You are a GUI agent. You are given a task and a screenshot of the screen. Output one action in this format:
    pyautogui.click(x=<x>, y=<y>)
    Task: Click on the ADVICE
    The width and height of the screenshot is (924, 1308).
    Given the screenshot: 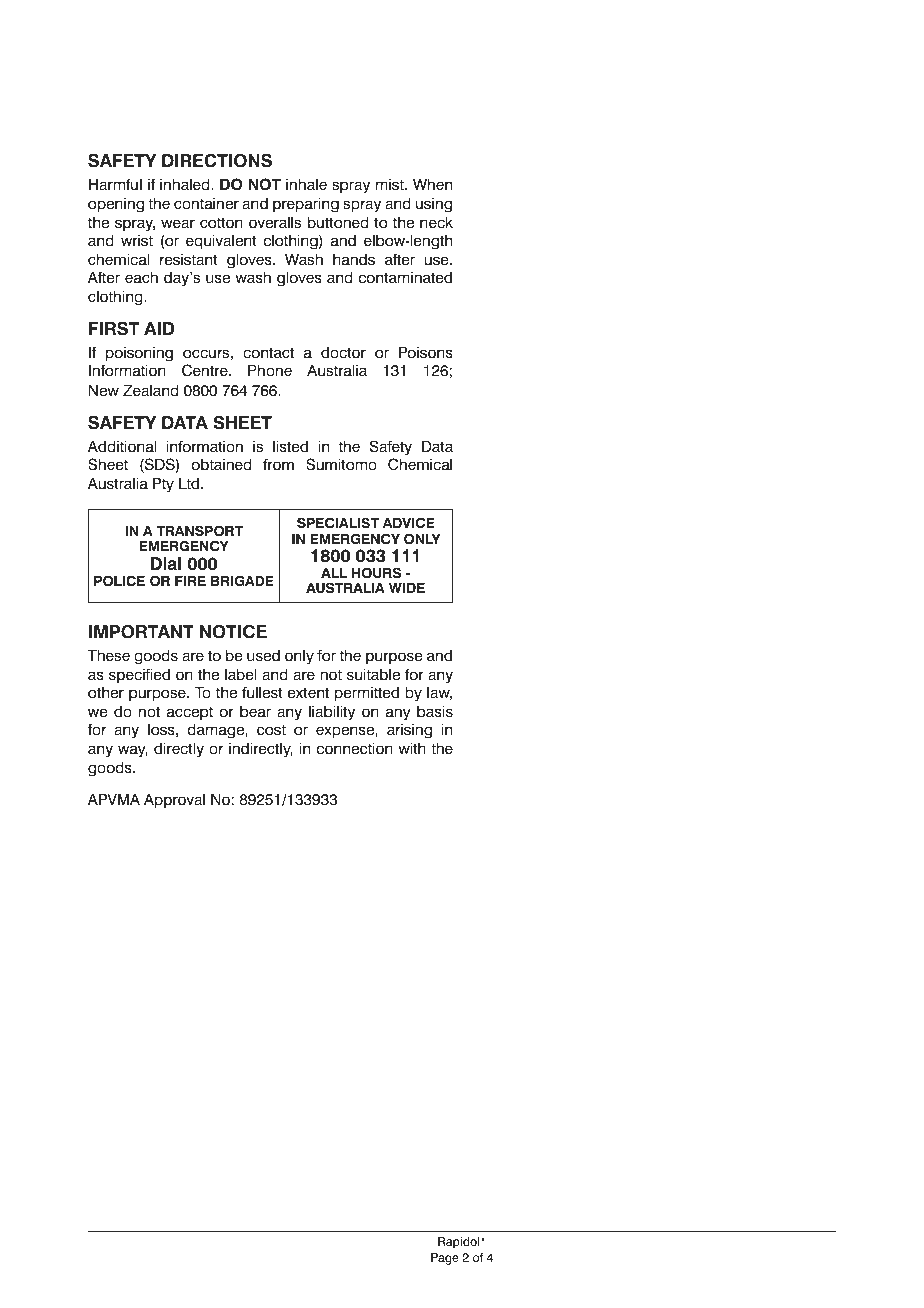 What is the action you would take?
    pyautogui.click(x=409, y=523)
